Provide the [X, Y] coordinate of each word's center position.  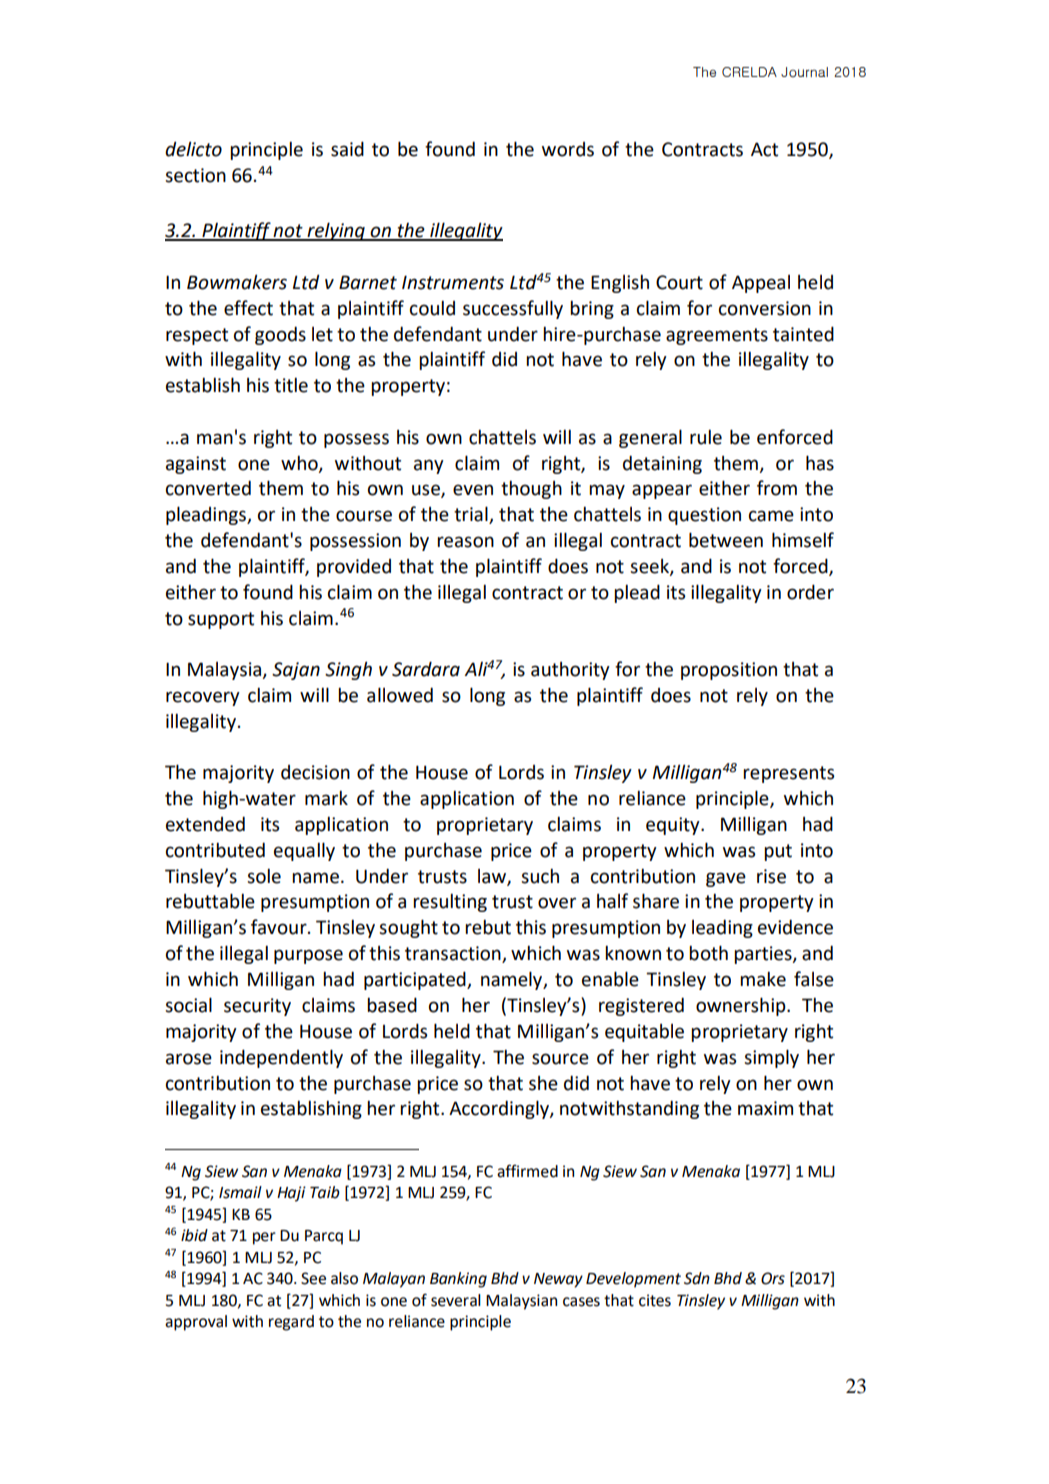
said [347, 149]
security [257, 1007]
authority [570, 671]
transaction [454, 954]
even [473, 490]
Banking [458, 1280]
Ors [773, 1278]
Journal [804, 72]
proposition [729, 671]
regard [291, 1323]
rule [706, 437]
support [221, 620]
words [568, 149]
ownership [742, 1006]
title [291, 385]
